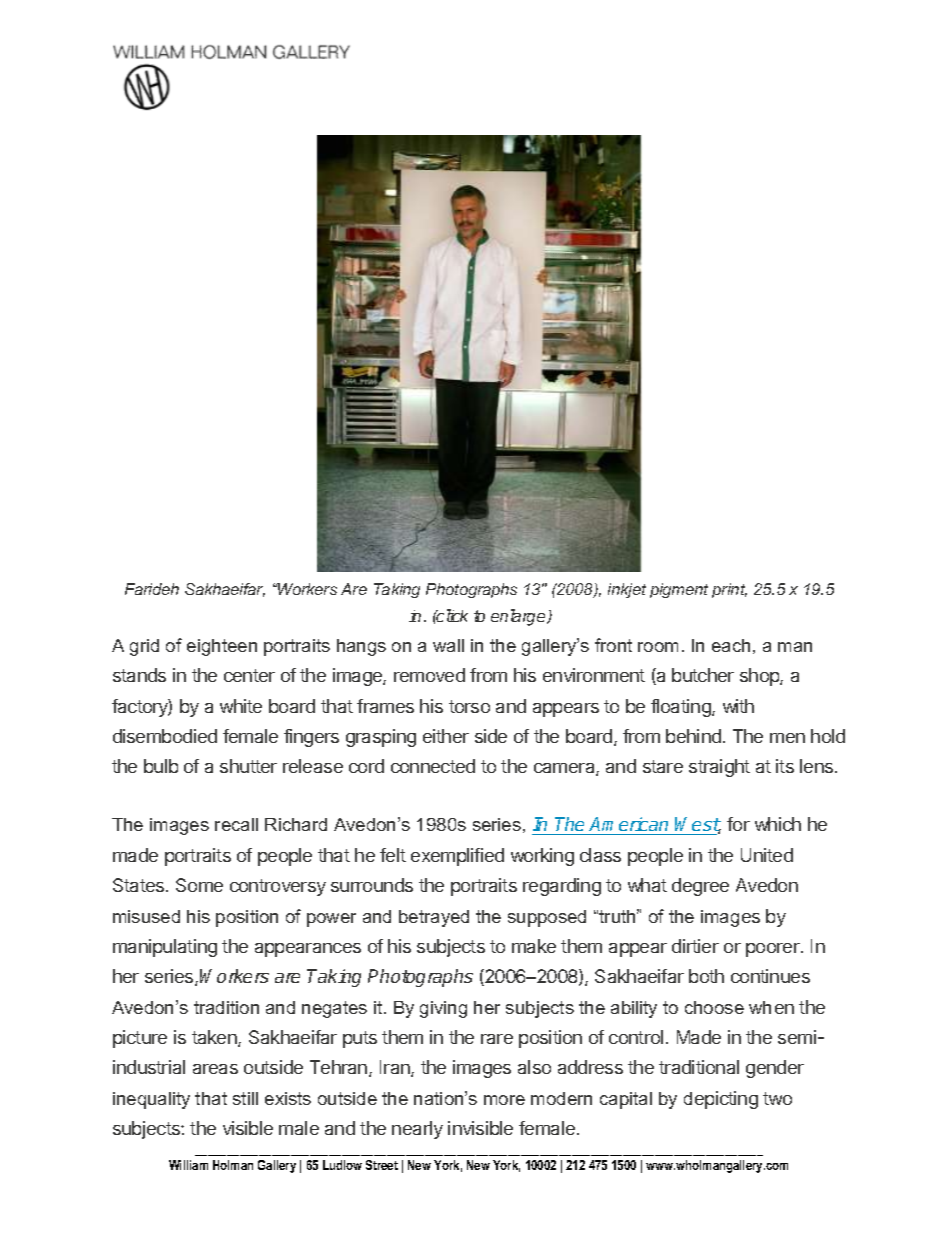  I want to click on click, so click(451, 615).
